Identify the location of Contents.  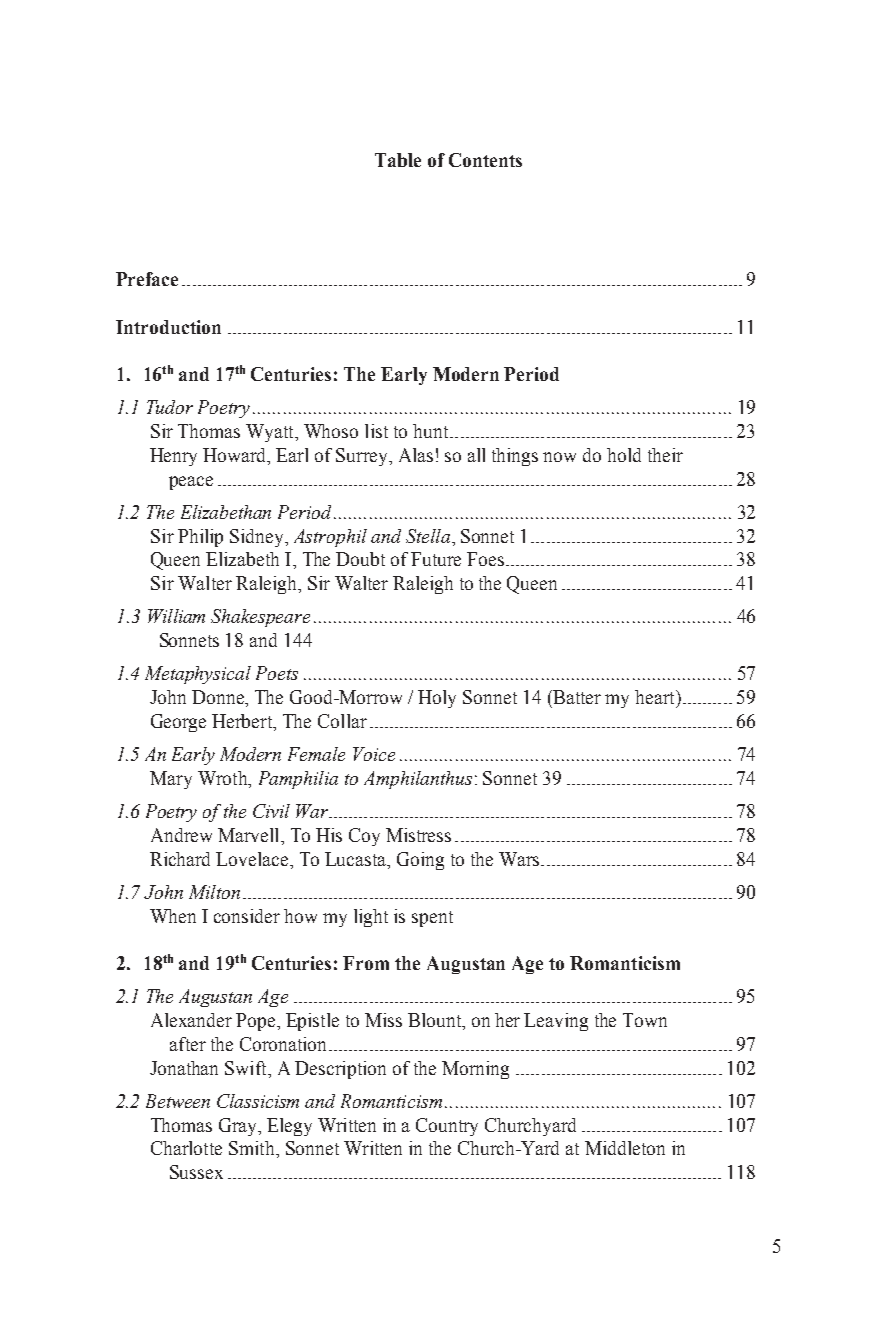
(485, 160).
